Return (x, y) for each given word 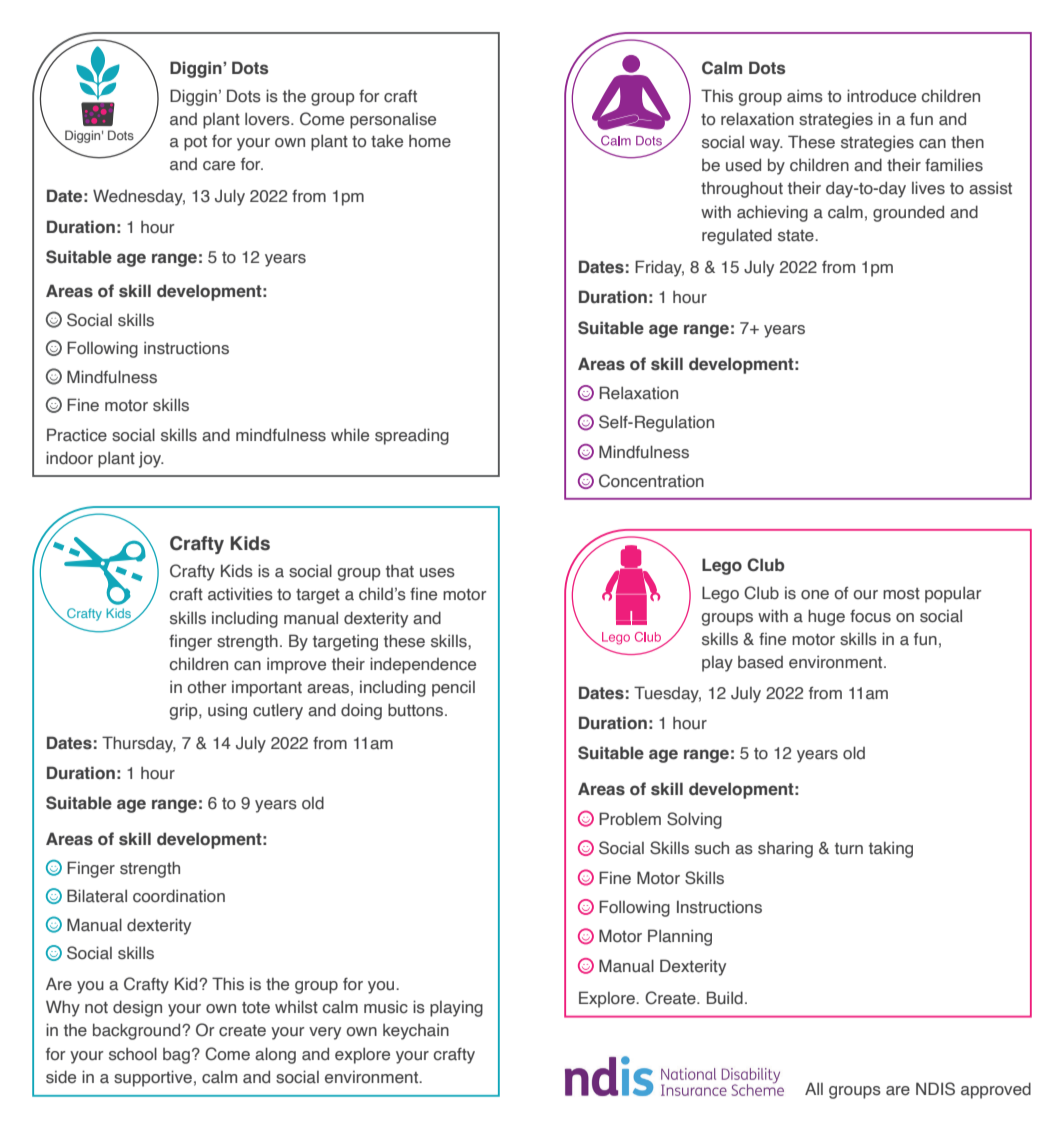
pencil (453, 689)
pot (195, 143)
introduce (881, 96)
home (430, 141)
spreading (412, 436)
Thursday (139, 744)
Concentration (651, 481)
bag (176, 1056)
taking (891, 849)
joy (151, 460)
